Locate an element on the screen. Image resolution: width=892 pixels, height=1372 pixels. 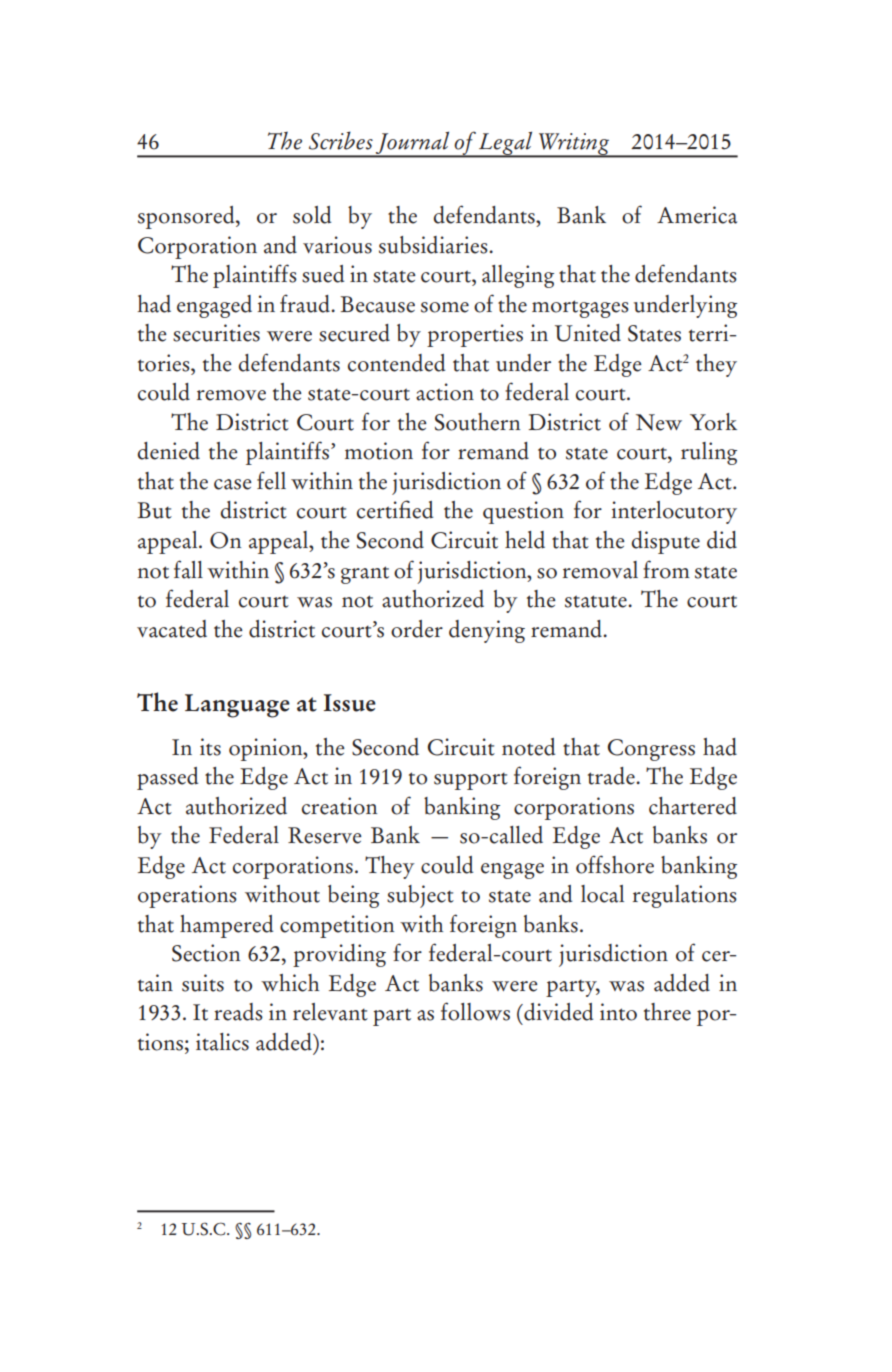
follows is located at coordinates (475, 1011).
